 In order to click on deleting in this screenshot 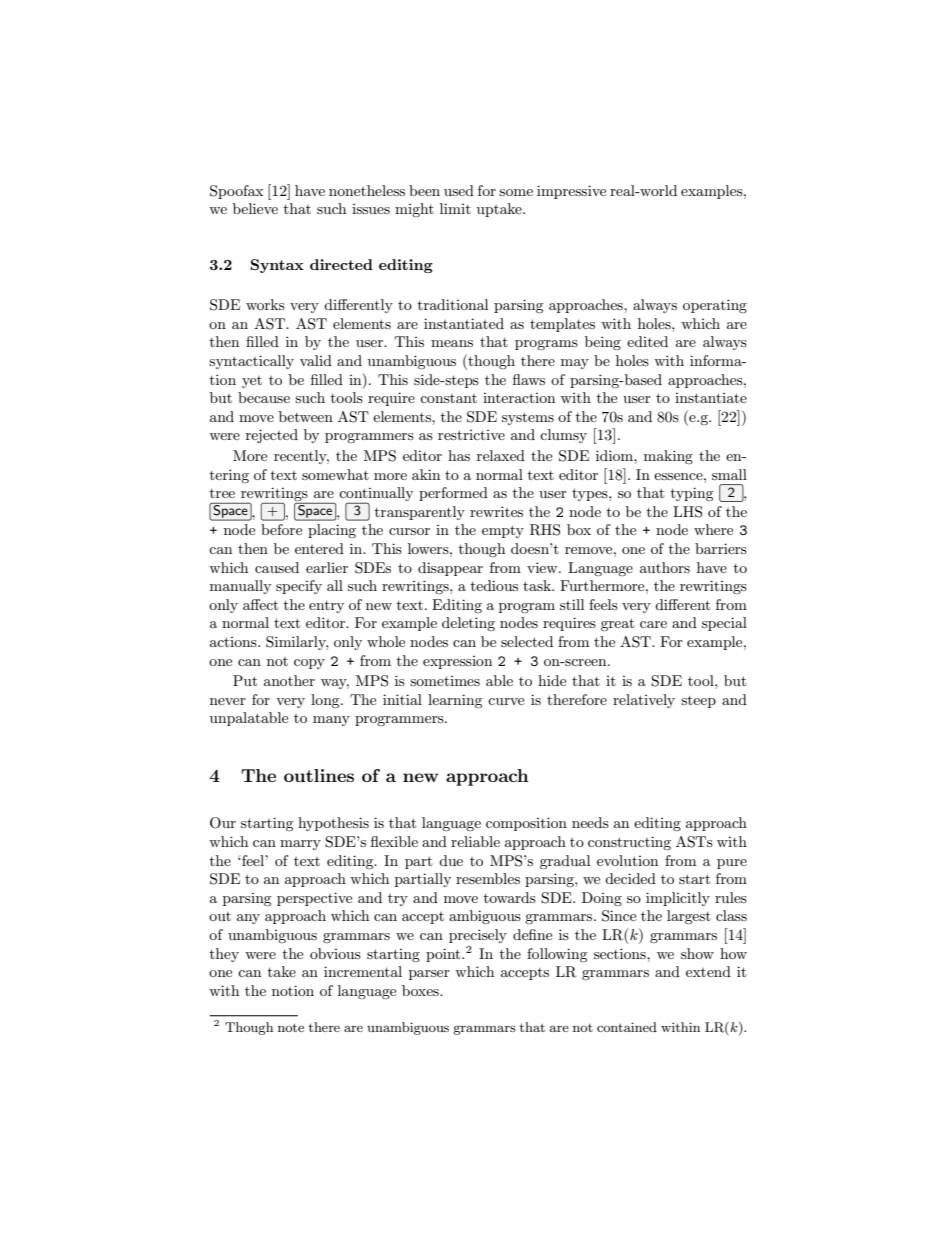, I will do `click(468, 624)`.
